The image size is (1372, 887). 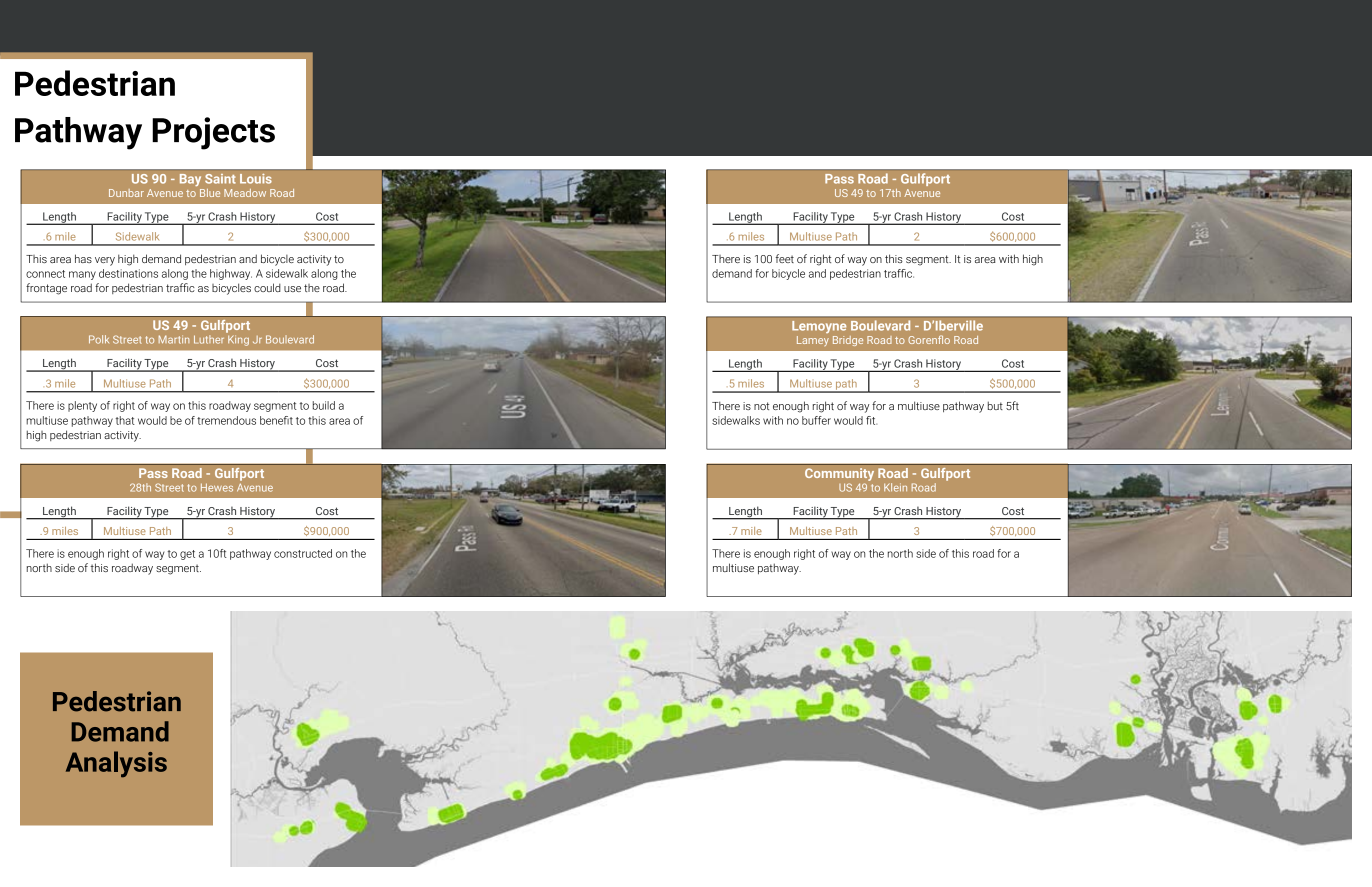 What do you see at coordinates (895, 487) in the document?
I see `Klein` at bounding box center [895, 487].
